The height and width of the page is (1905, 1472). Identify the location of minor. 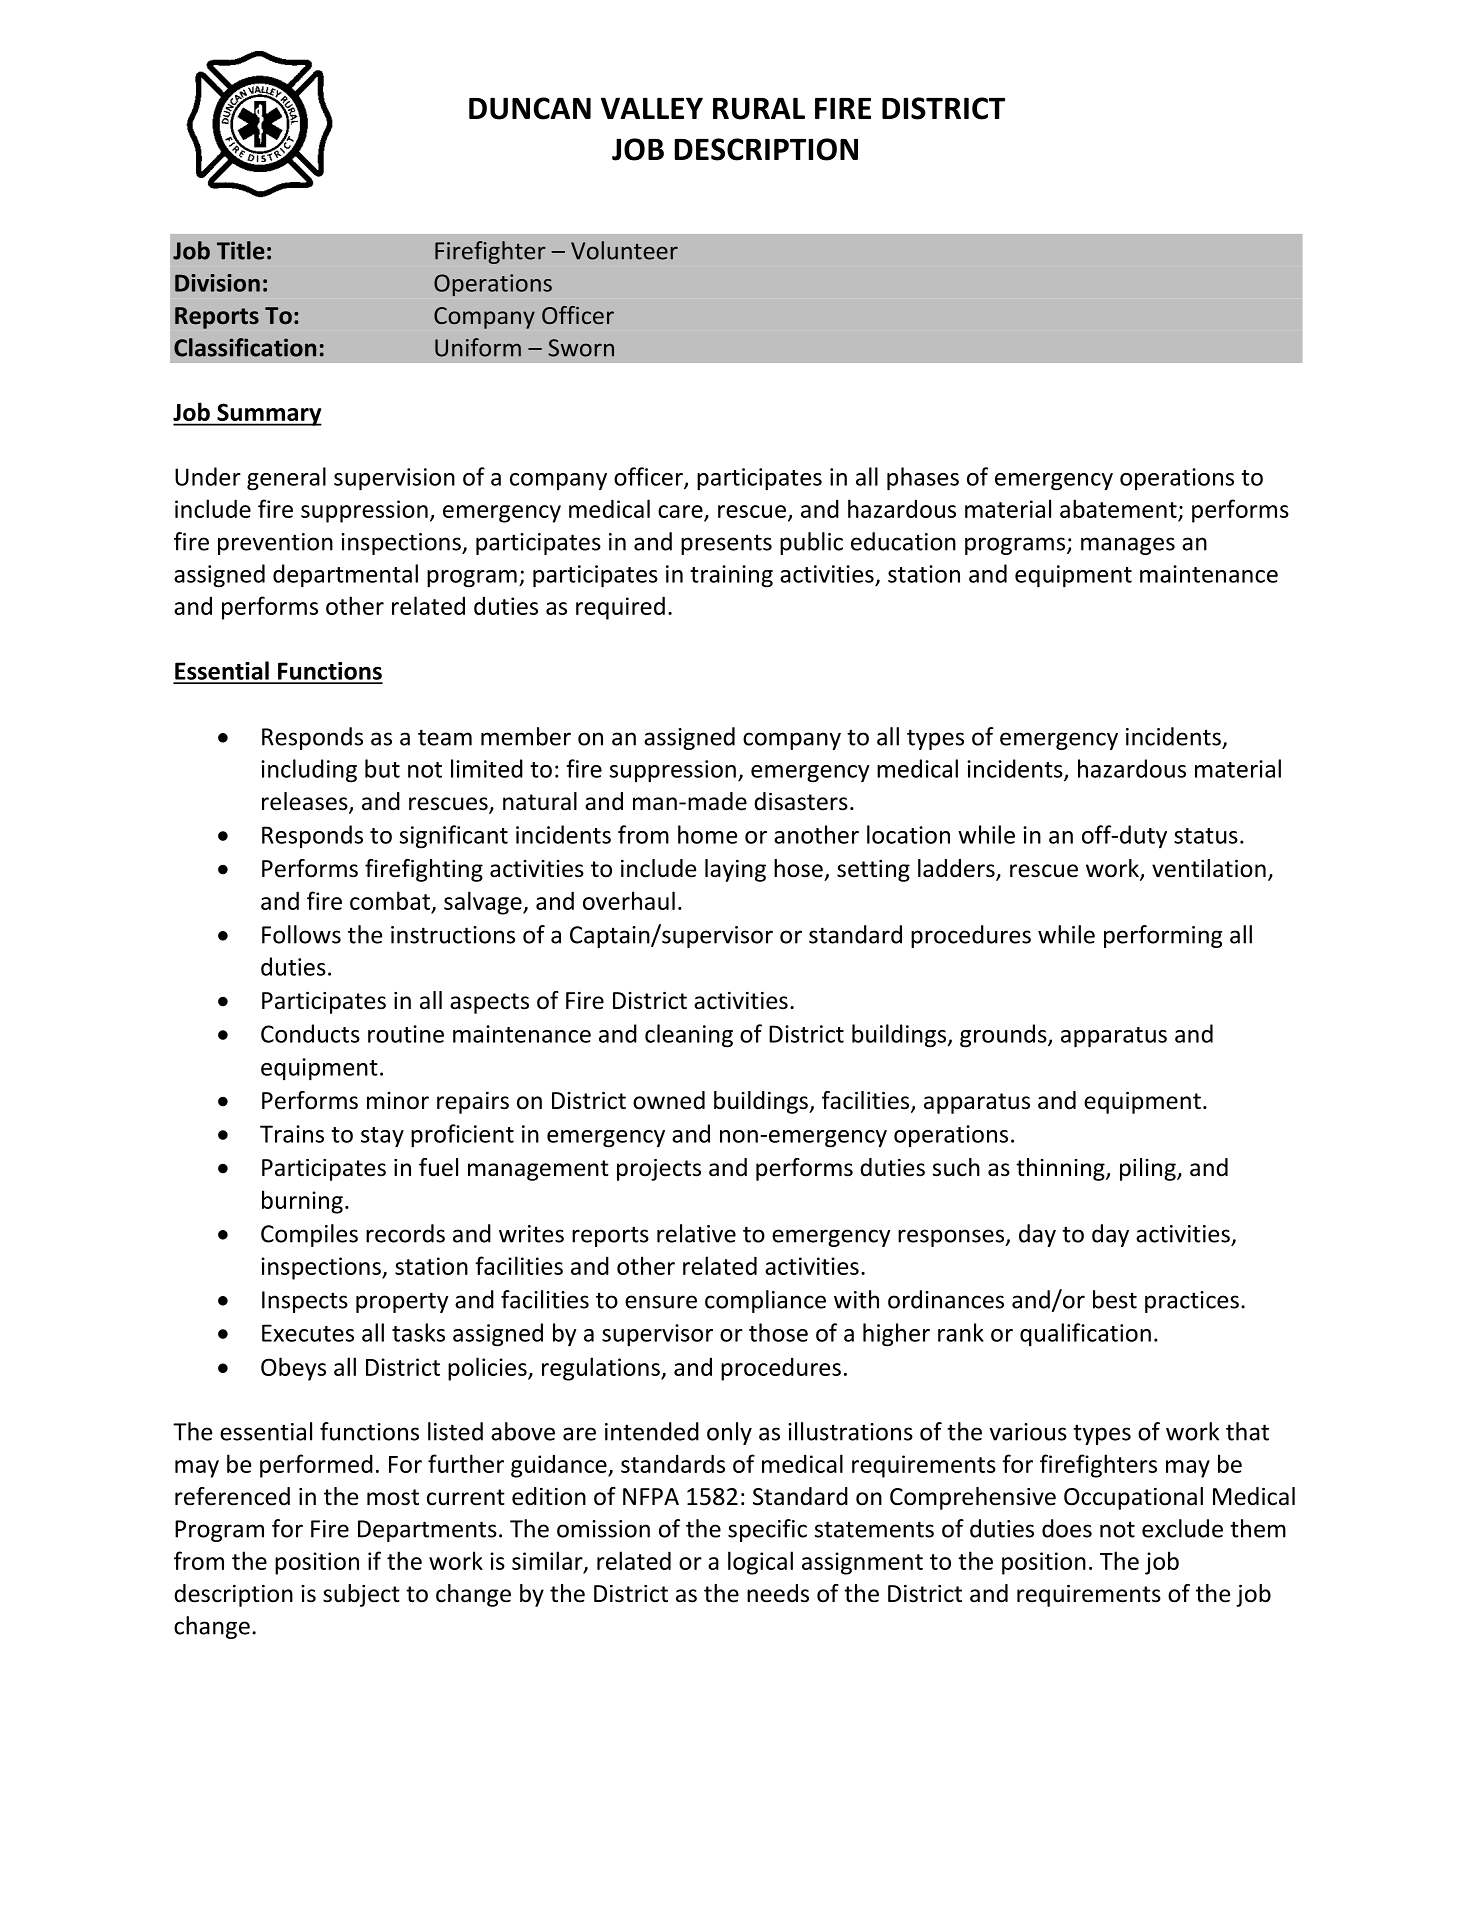
(398, 1101).
